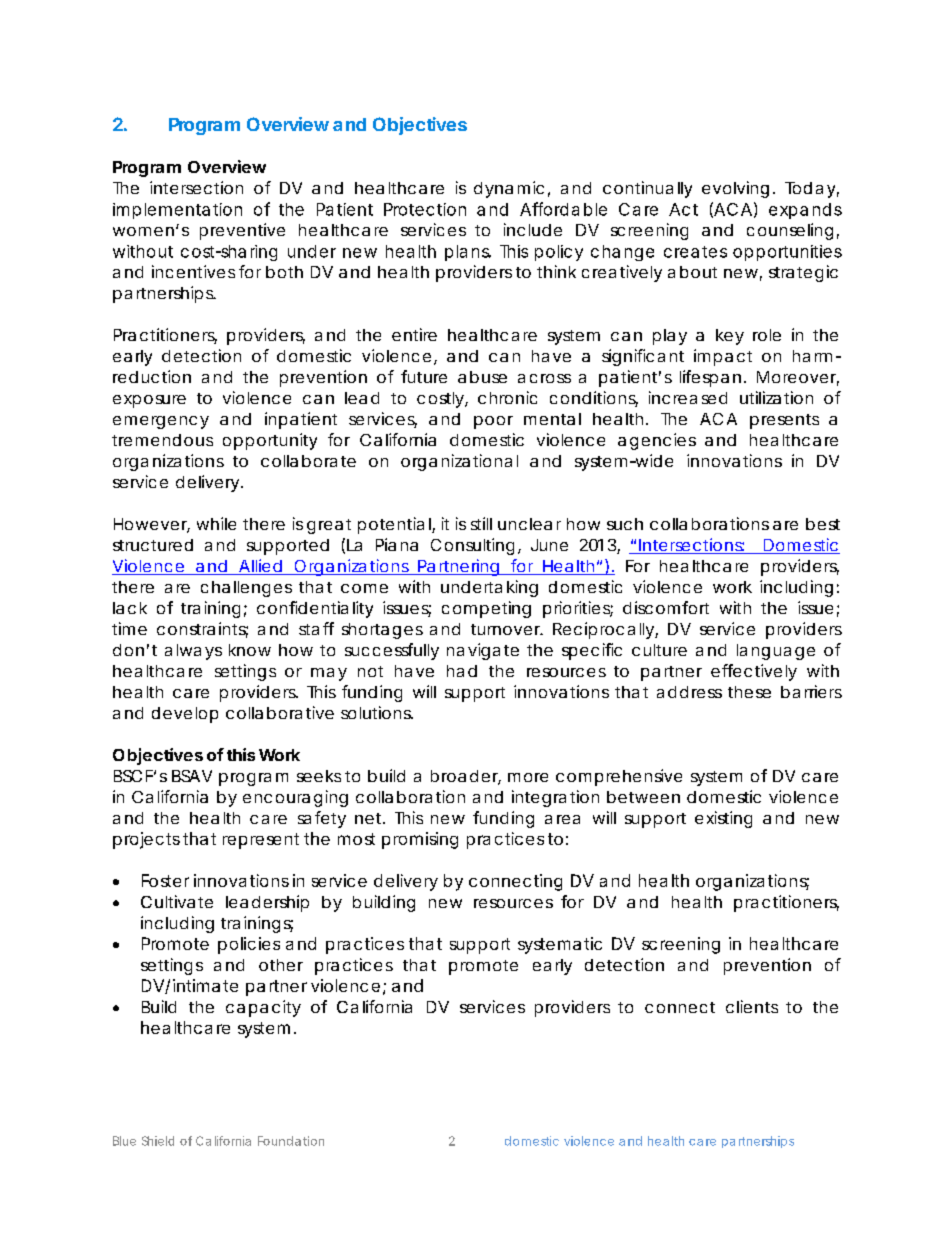 This screenshot has height=1233, width=952. What do you see at coordinates (177, 211) in the screenshot?
I see `implementation` at bounding box center [177, 211].
